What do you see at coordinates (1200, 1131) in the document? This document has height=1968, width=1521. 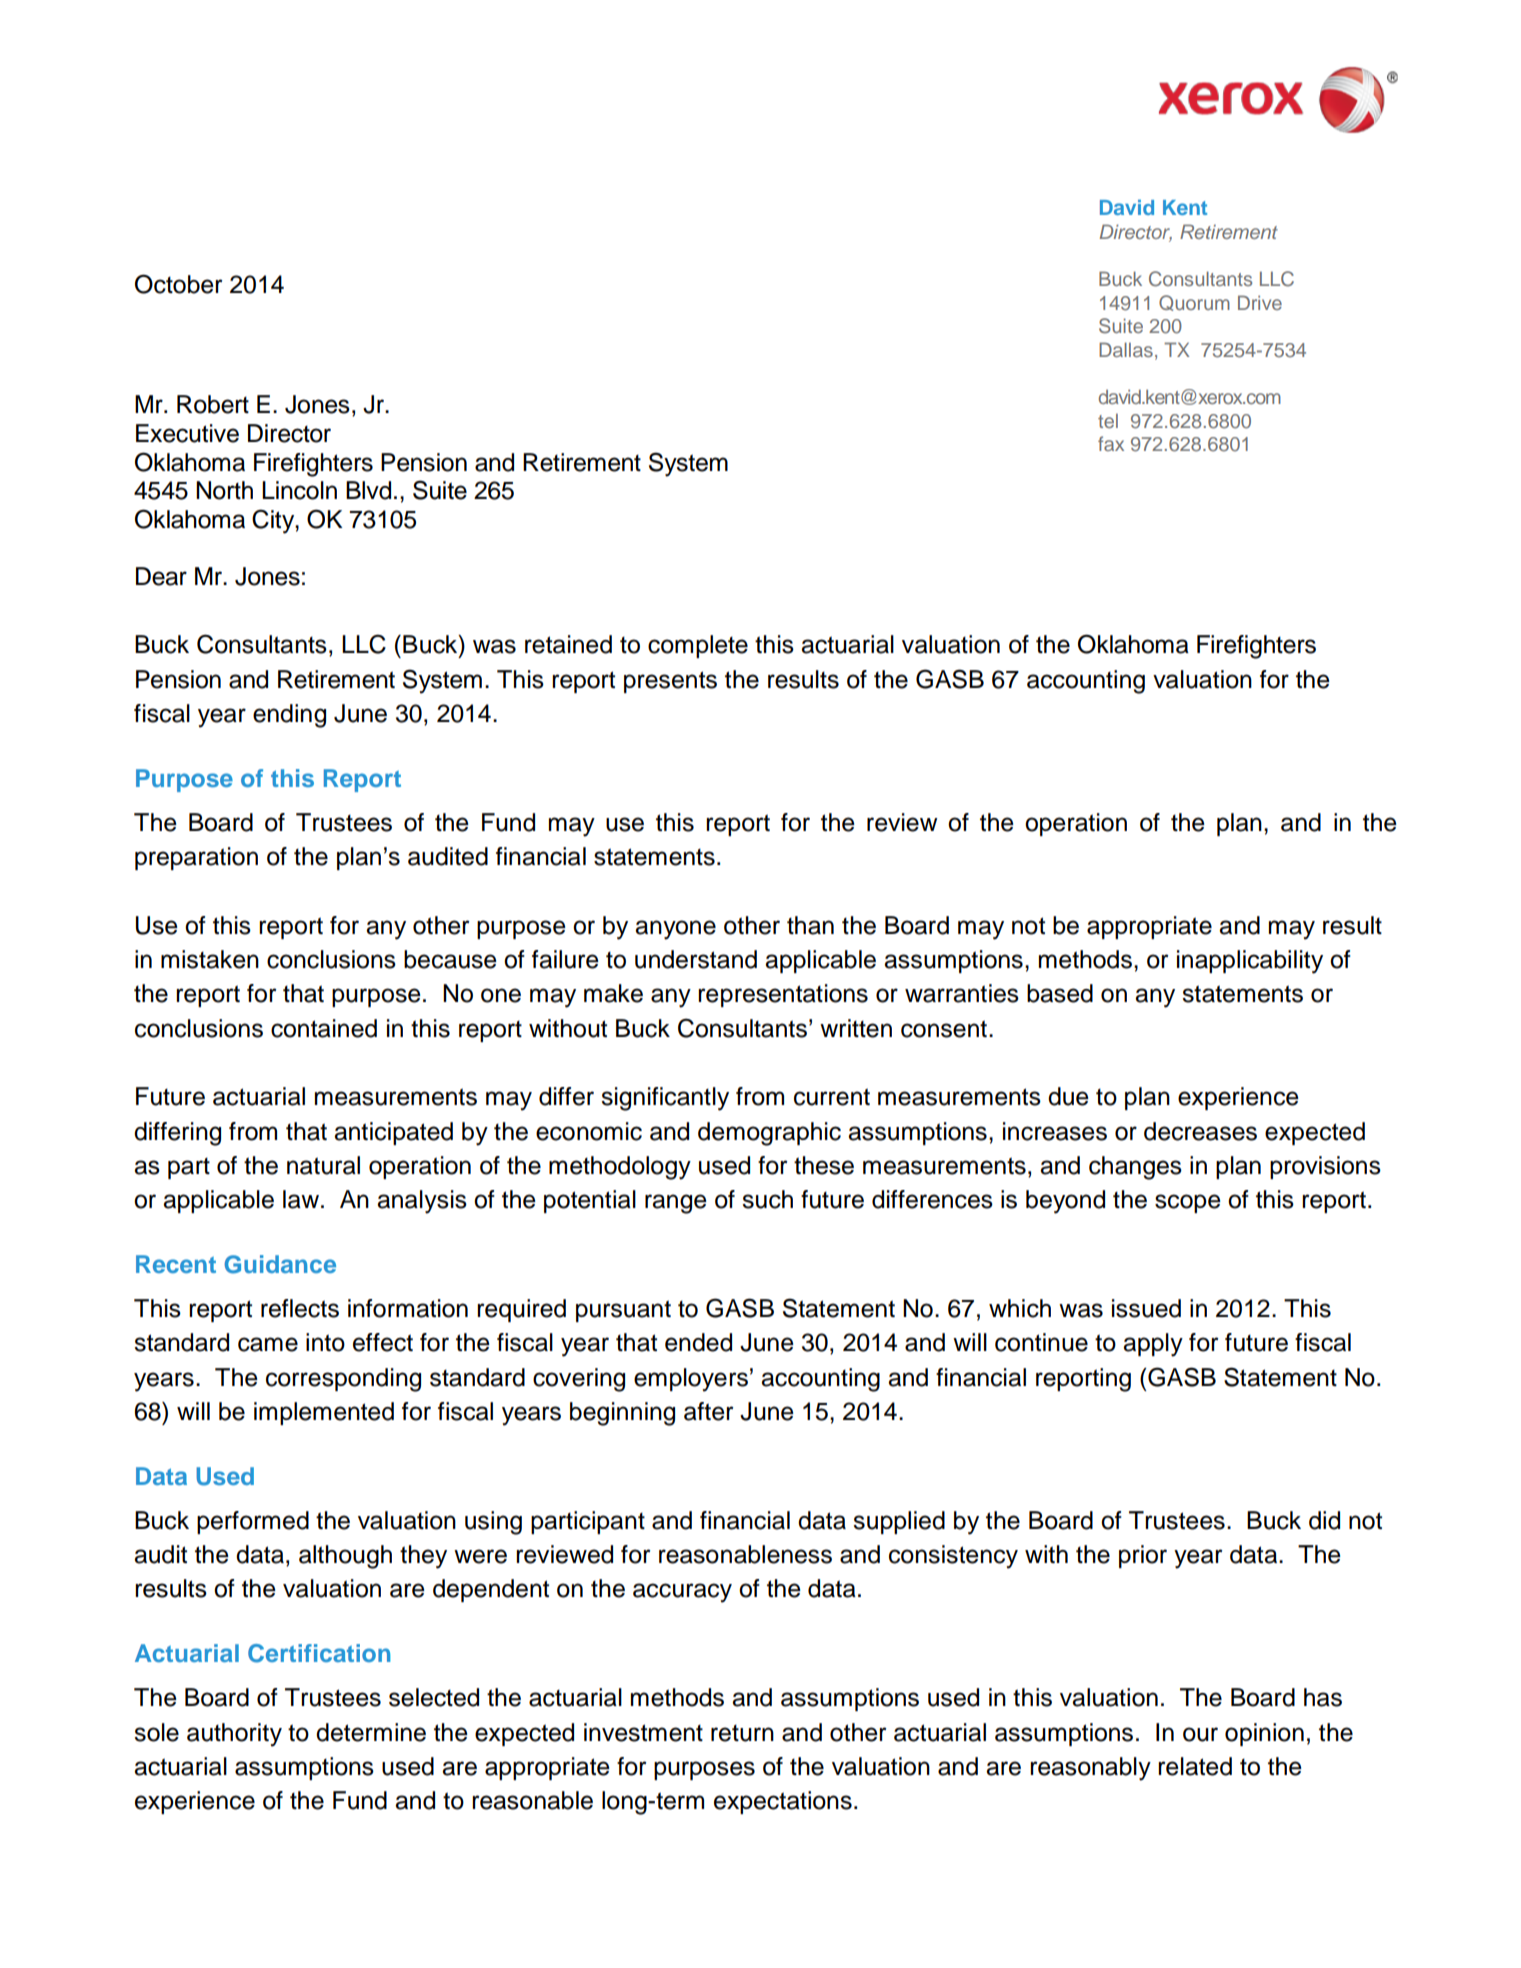 I see `decreases` at bounding box center [1200, 1131].
